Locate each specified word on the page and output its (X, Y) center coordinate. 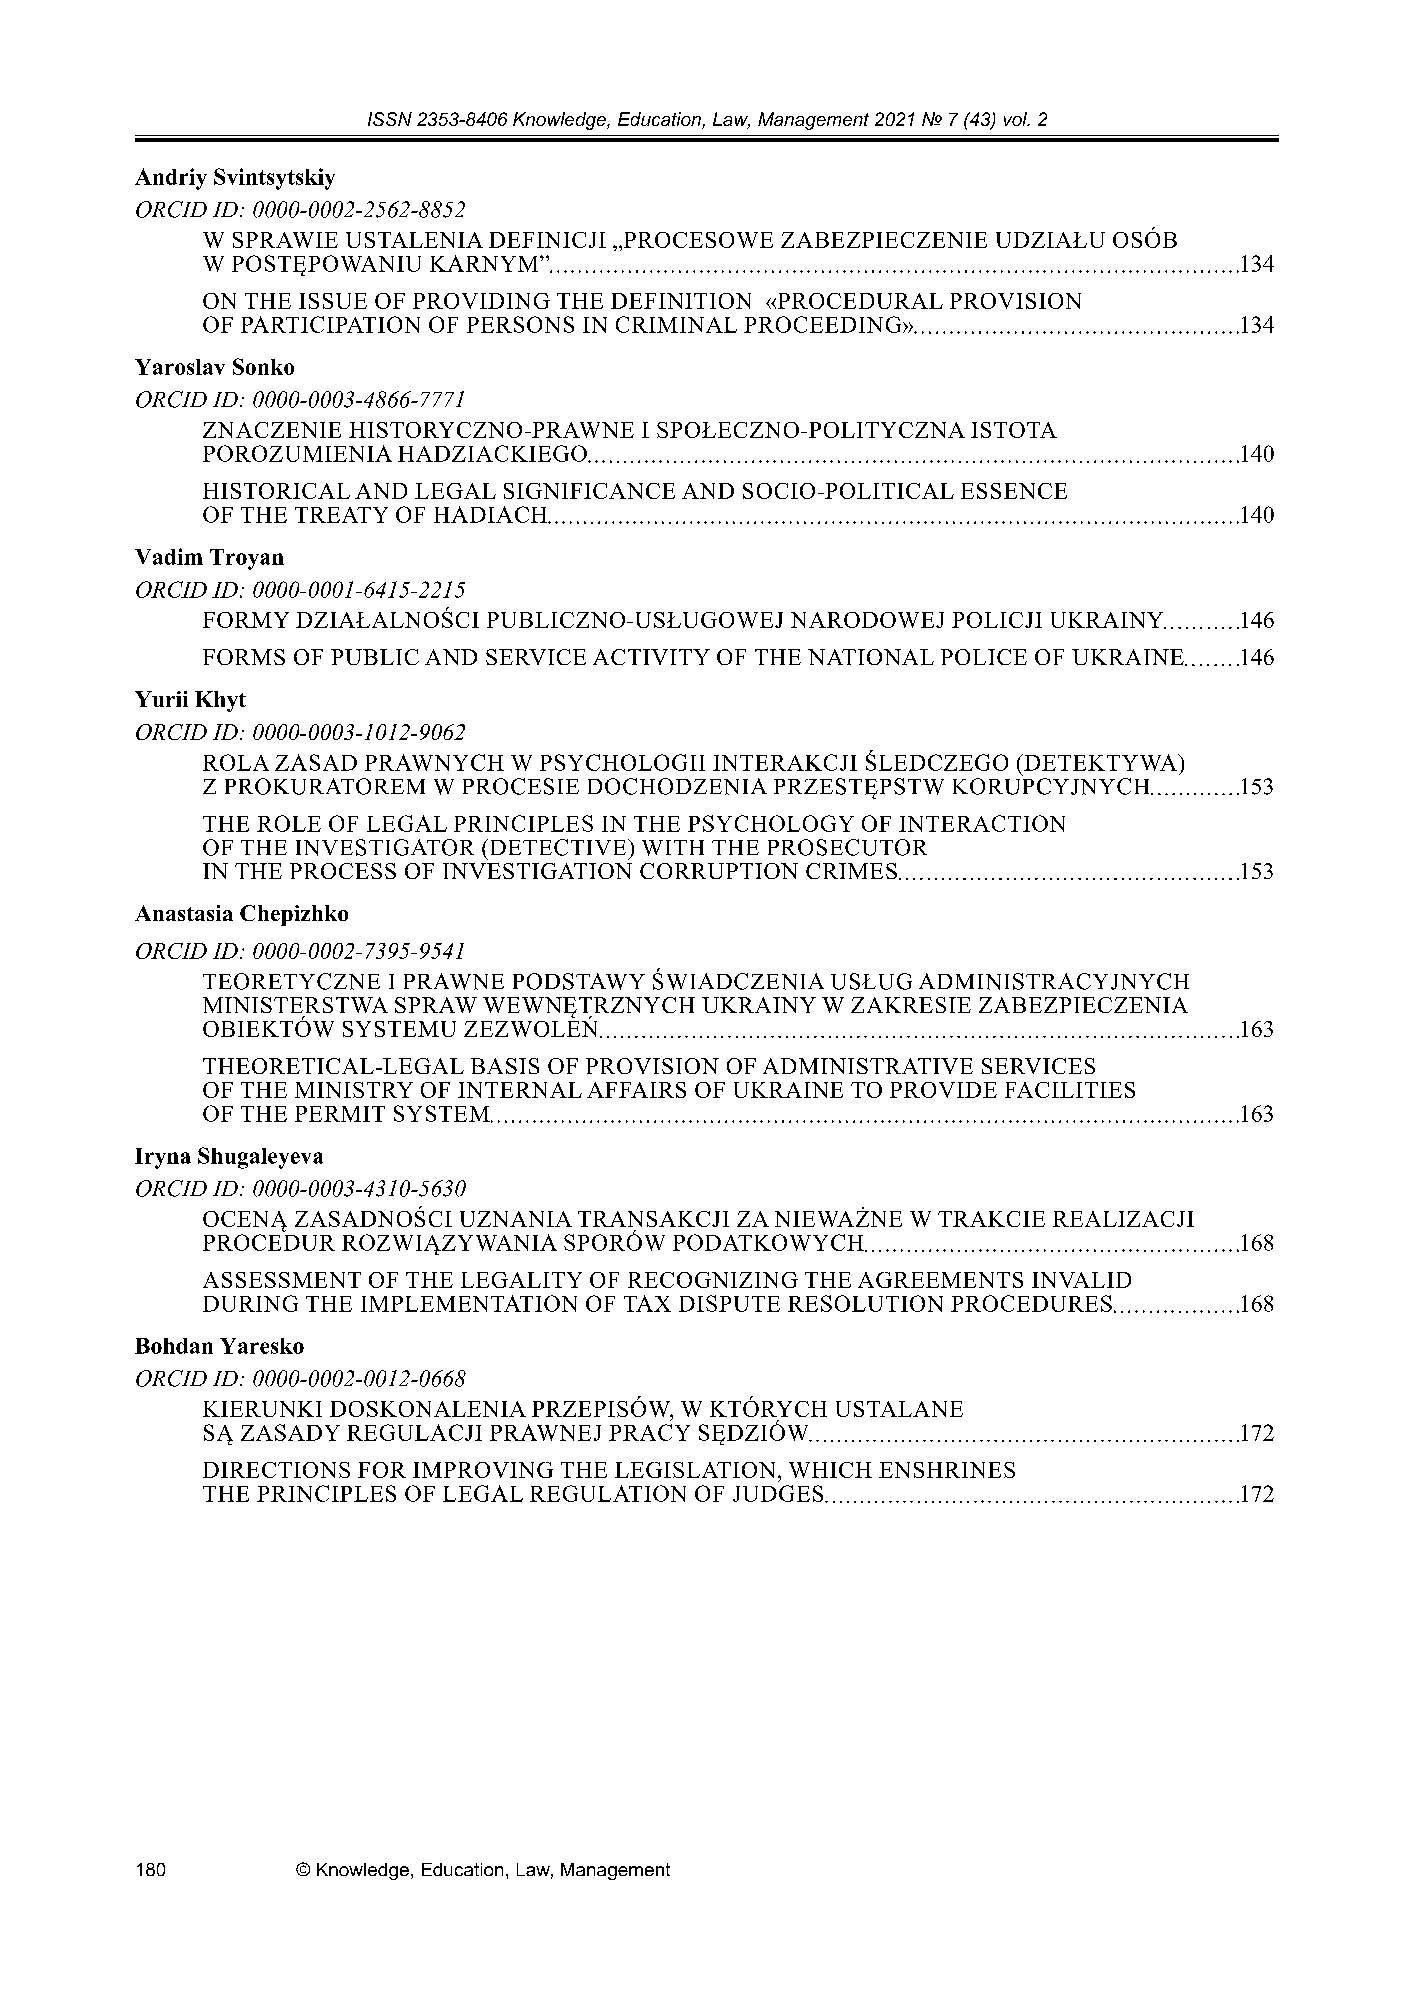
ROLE (289, 823)
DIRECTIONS (276, 1470)
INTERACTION (982, 823)
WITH (673, 848)
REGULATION (608, 1493)
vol (1016, 119)
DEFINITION (681, 301)
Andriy (171, 179)
